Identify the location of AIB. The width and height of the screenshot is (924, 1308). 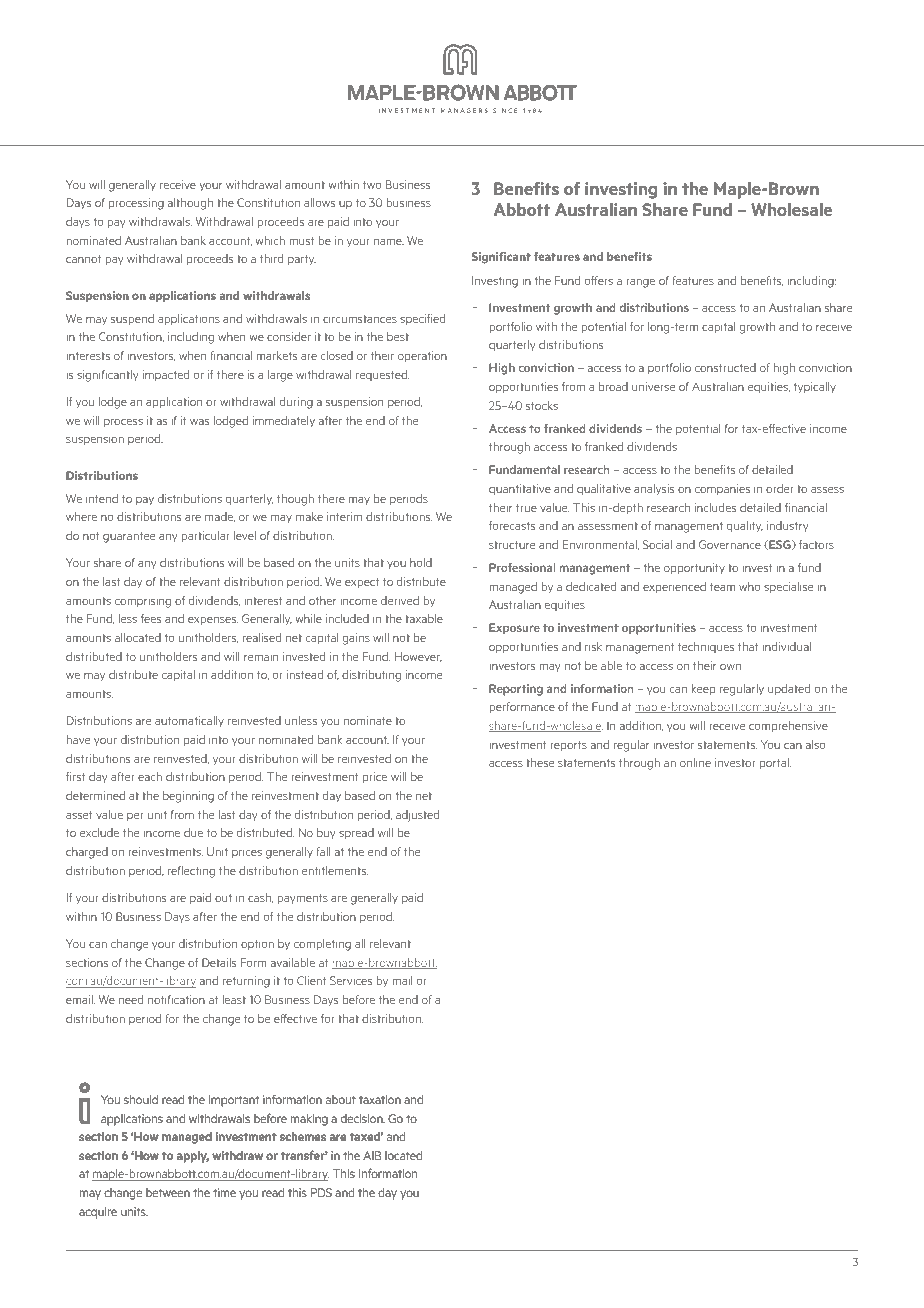
(372, 1155).
